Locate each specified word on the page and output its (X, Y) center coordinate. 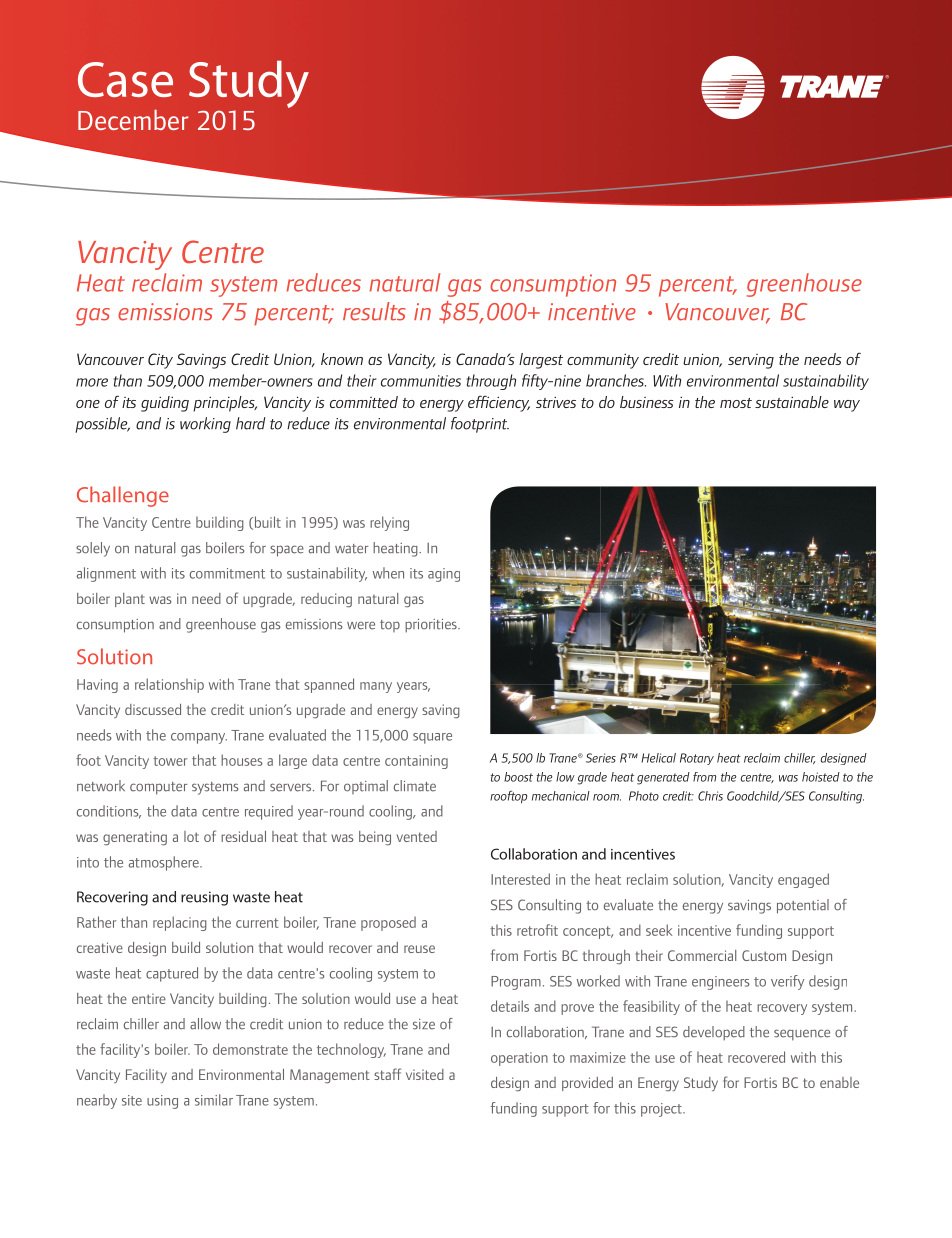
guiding (165, 404)
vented (417, 836)
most (736, 403)
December (133, 120)
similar (214, 1100)
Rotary (697, 759)
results (374, 311)
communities (421, 381)
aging (444, 575)
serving (751, 361)
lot (191, 836)
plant (130, 600)
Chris (710, 796)
